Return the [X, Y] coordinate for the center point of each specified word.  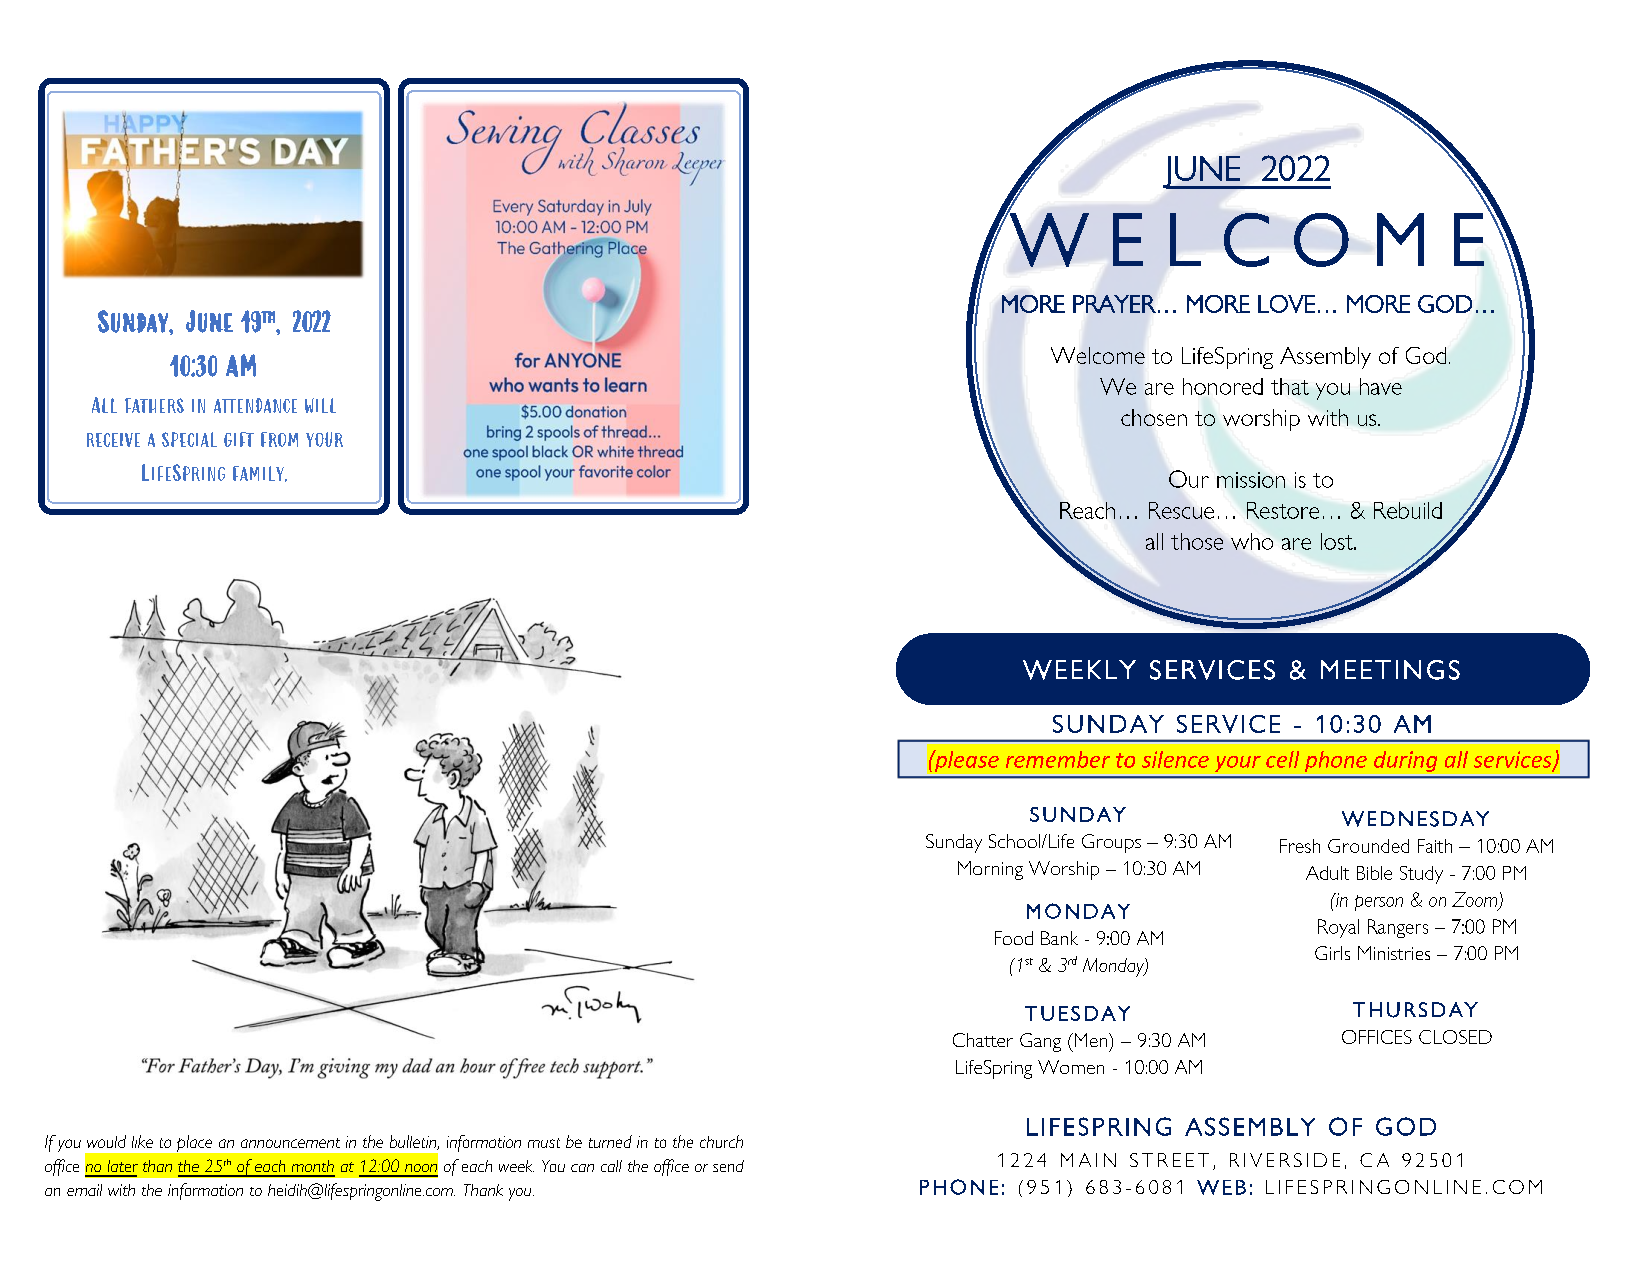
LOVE [1286, 304]
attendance [255, 405]
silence [1175, 759]
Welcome [1098, 355]
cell [1282, 759]
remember [1058, 759]
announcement [290, 1143]
